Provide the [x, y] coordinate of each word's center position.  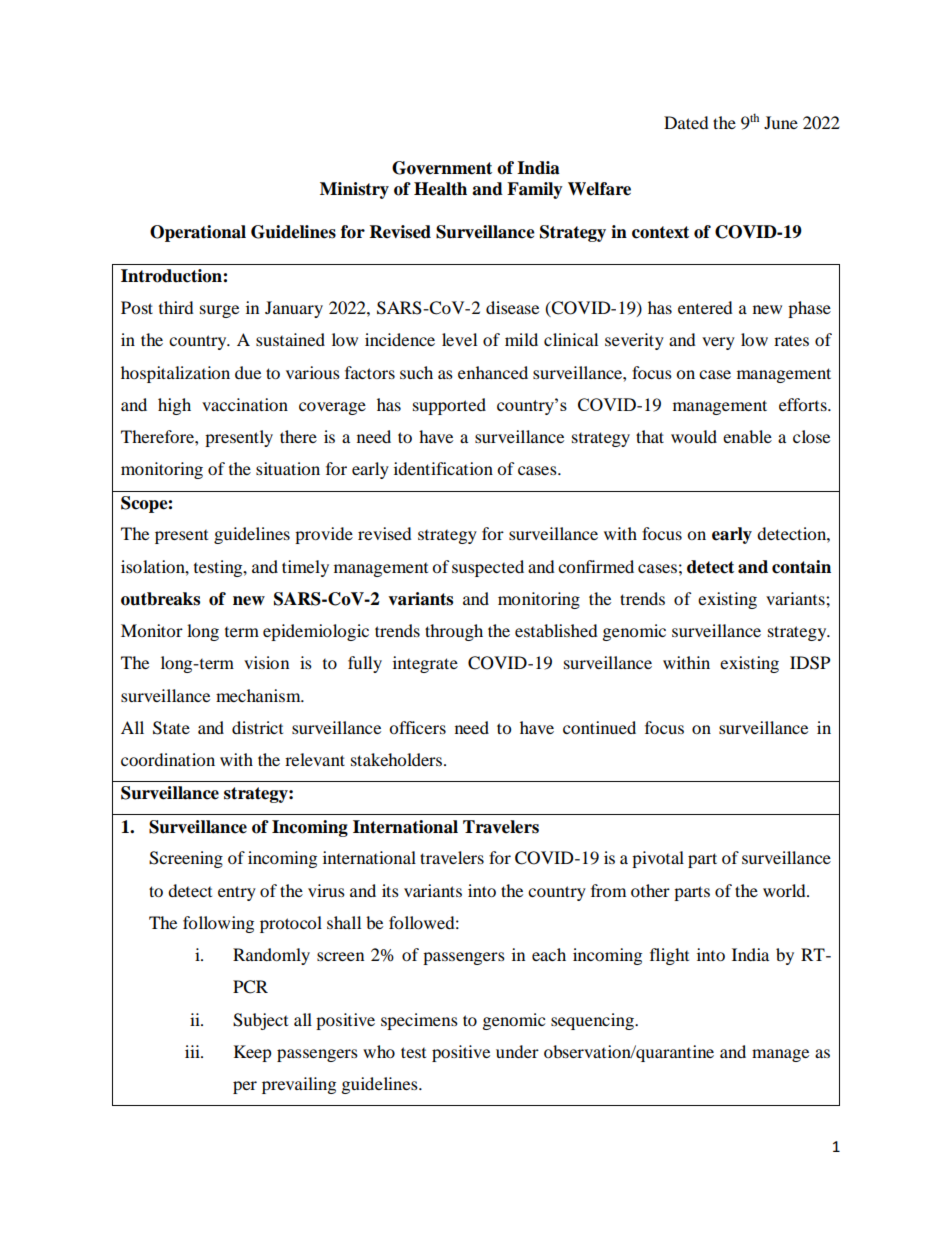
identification [443, 468]
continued [599, 727]
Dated [686, 122]
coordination [168, 759]
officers [417, 727]
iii [194, 1051]
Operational [198, 233]
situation [288, 468]
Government [442, 168]
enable [747, 436]
